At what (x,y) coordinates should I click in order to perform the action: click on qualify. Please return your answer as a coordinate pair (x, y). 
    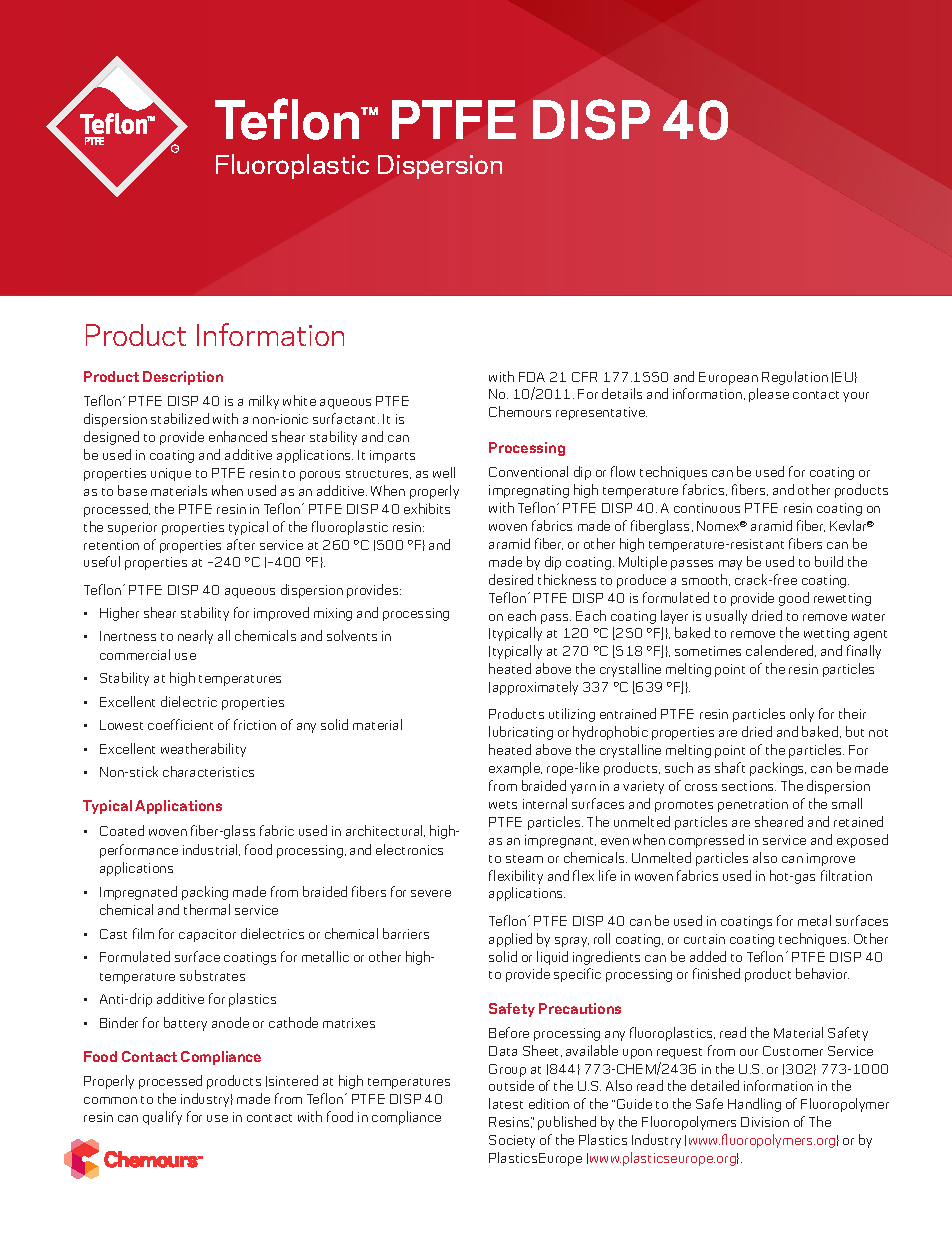
    Looking at the image, I should click on (162, 1118).
